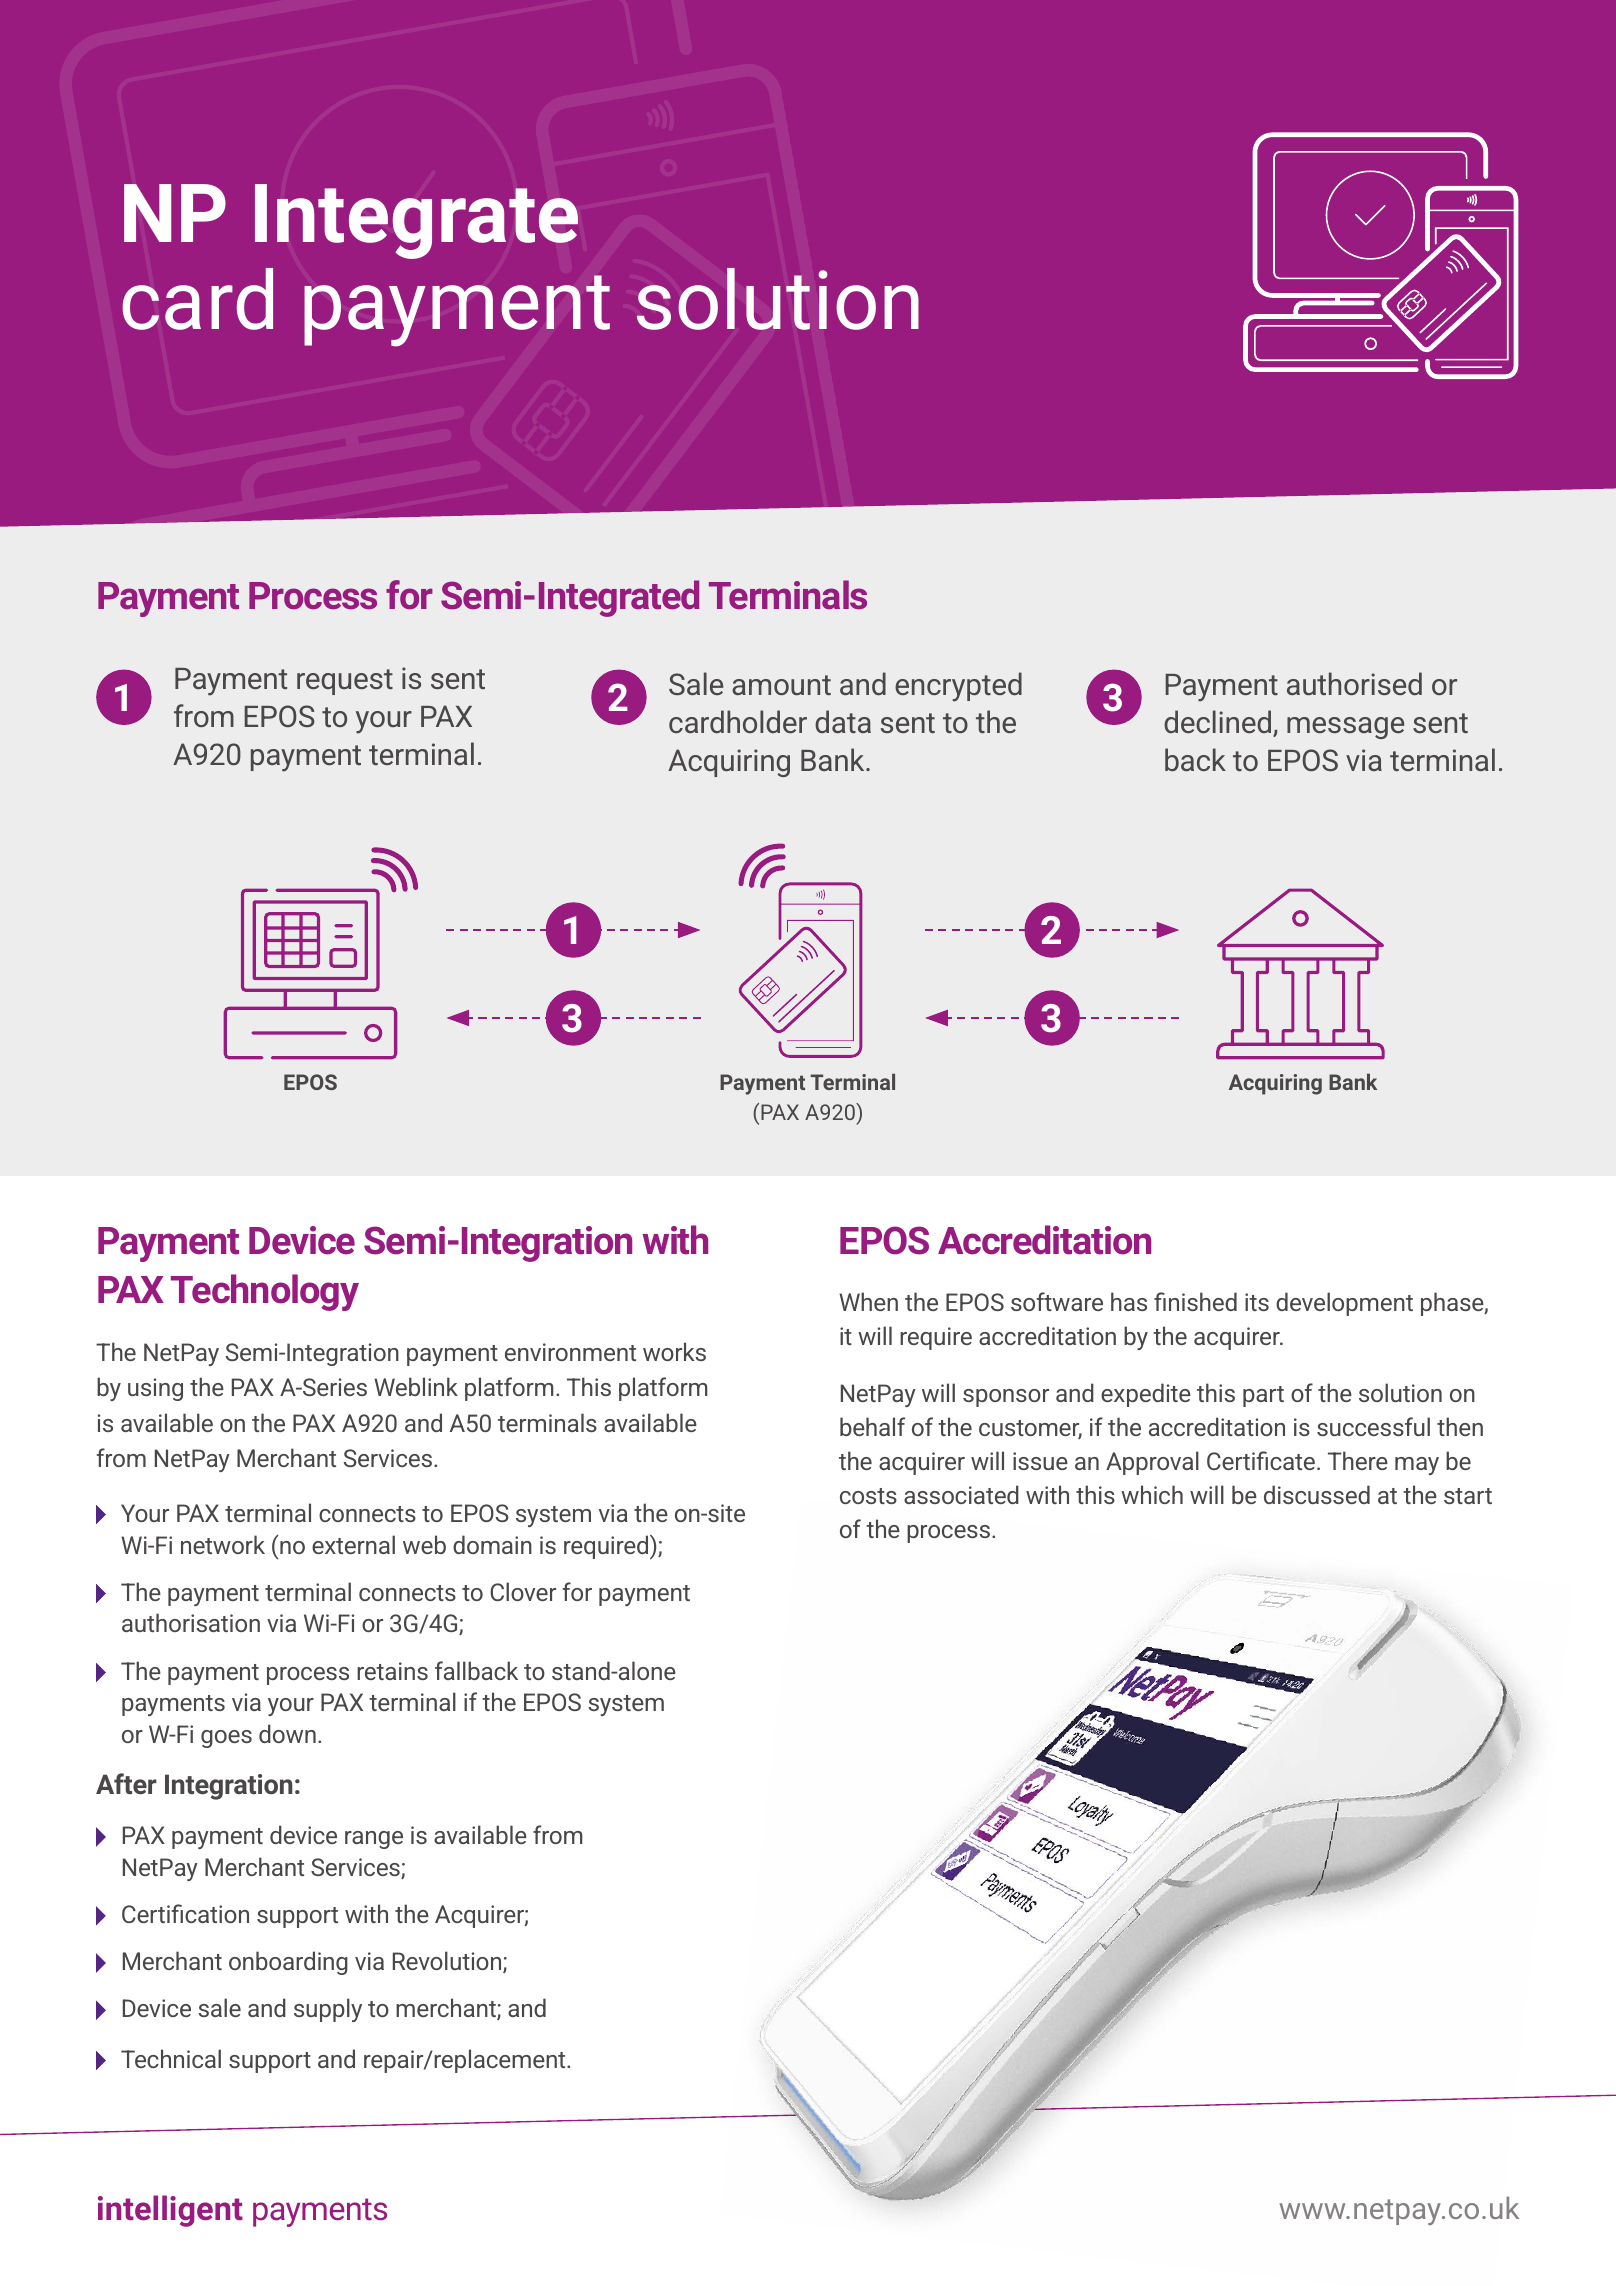 The image size is (1616, 2286). I want to click on message, so click(1345, 728).
